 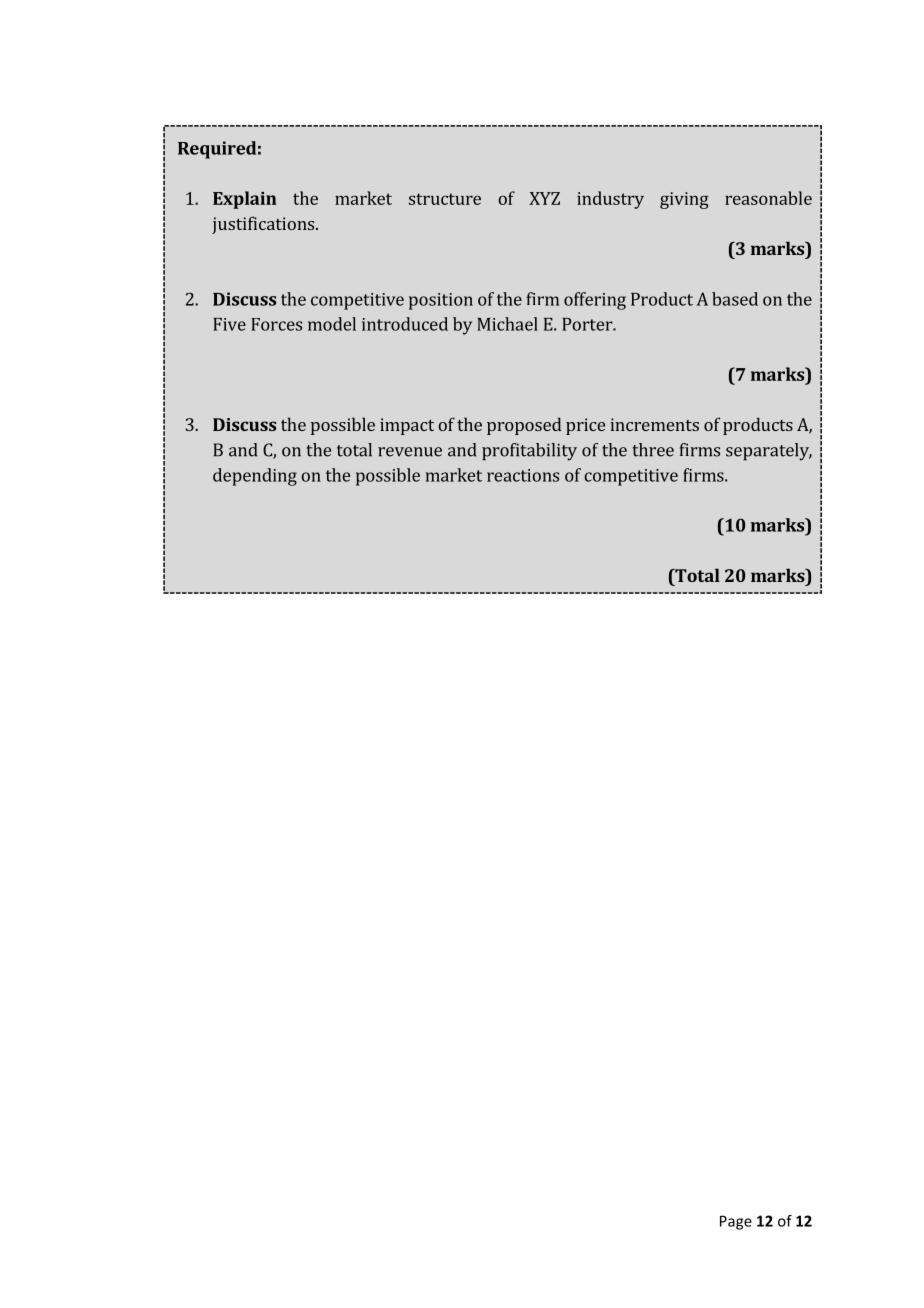 I want to click on increments, so click(x=654, y=424).
